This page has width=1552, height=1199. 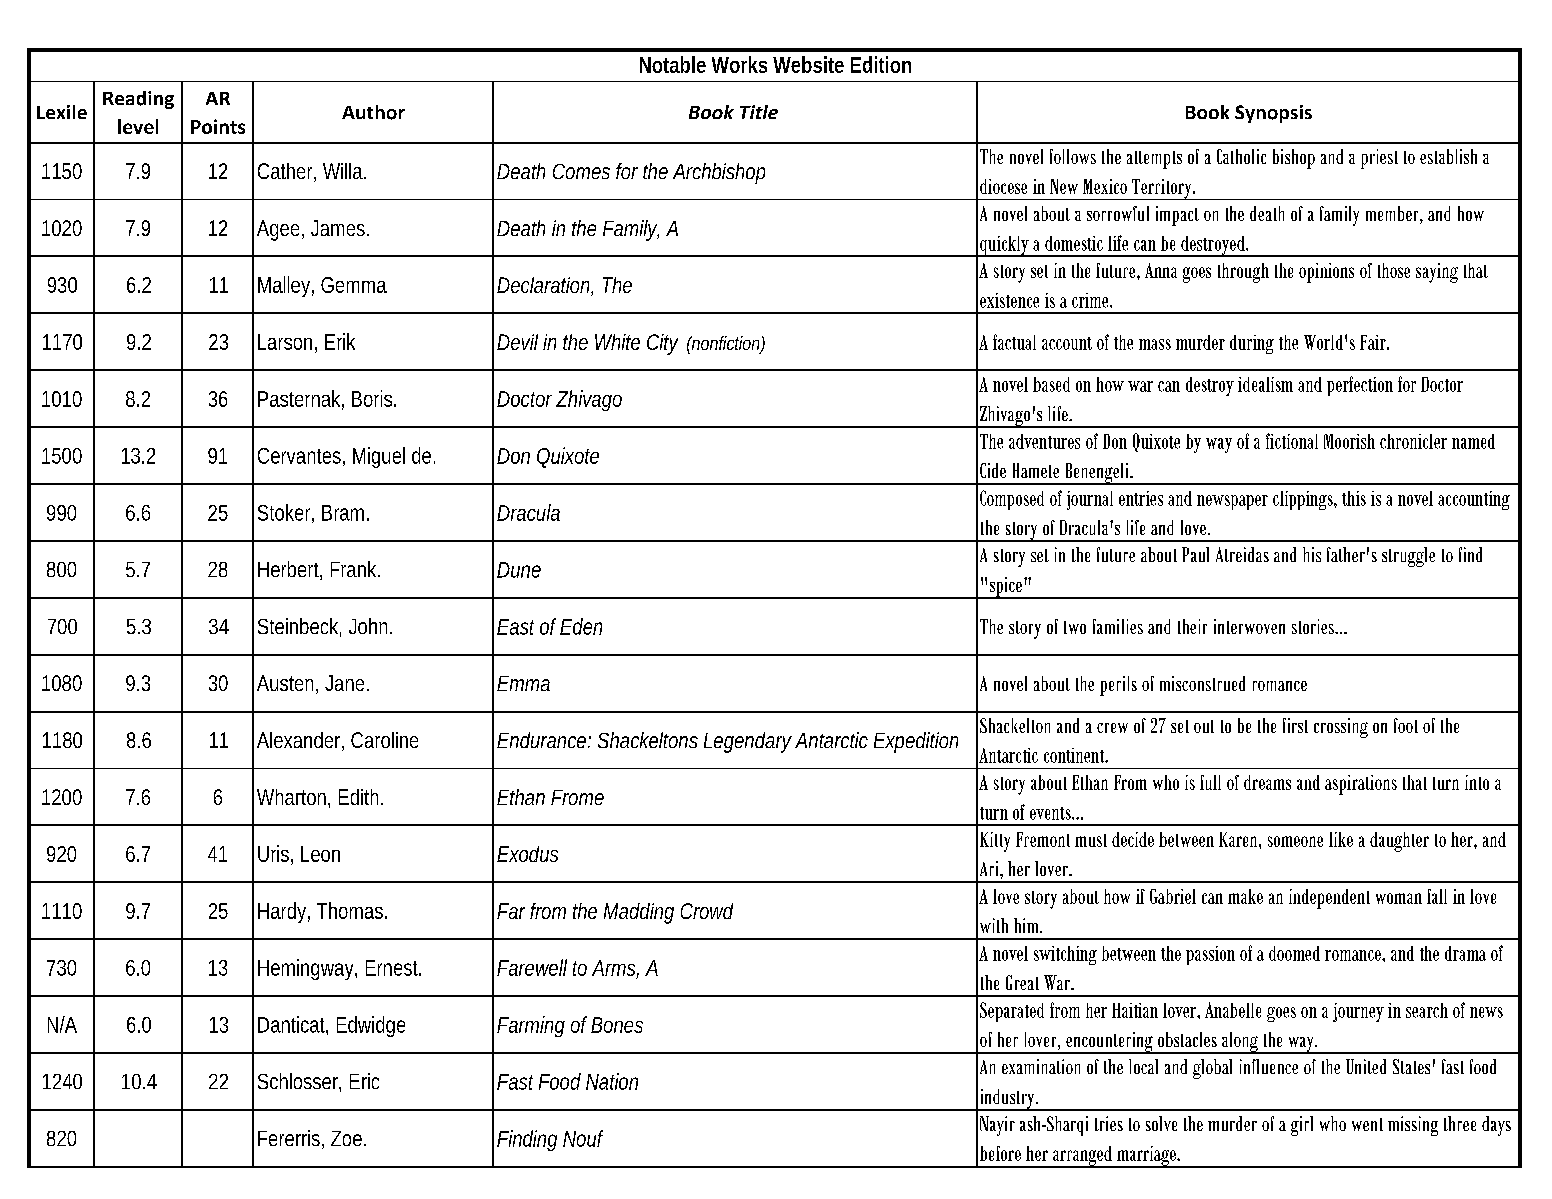 I want to click on independent, so click(x=1329, y=899).
